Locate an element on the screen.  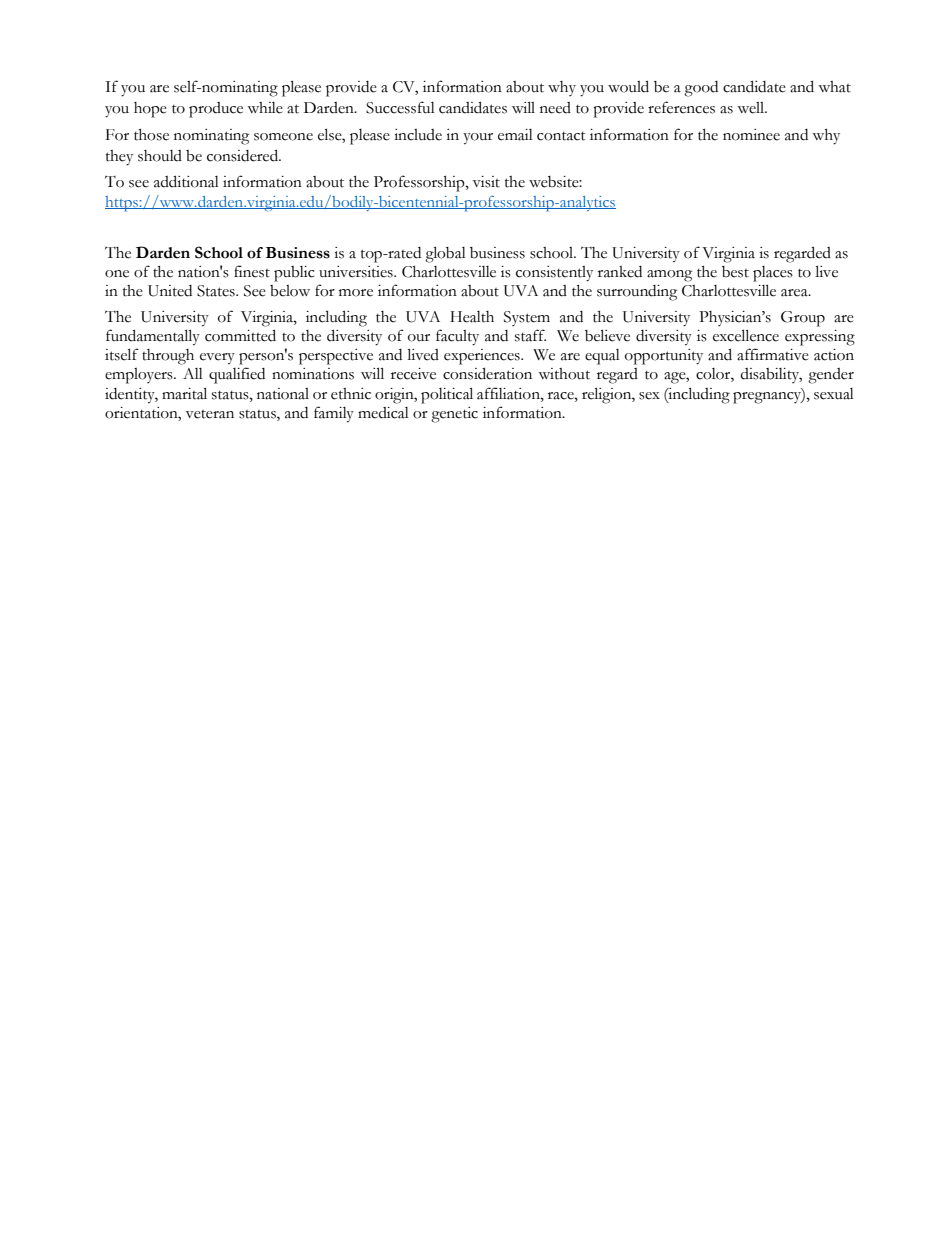
global is located at coordinates (445, 254).
